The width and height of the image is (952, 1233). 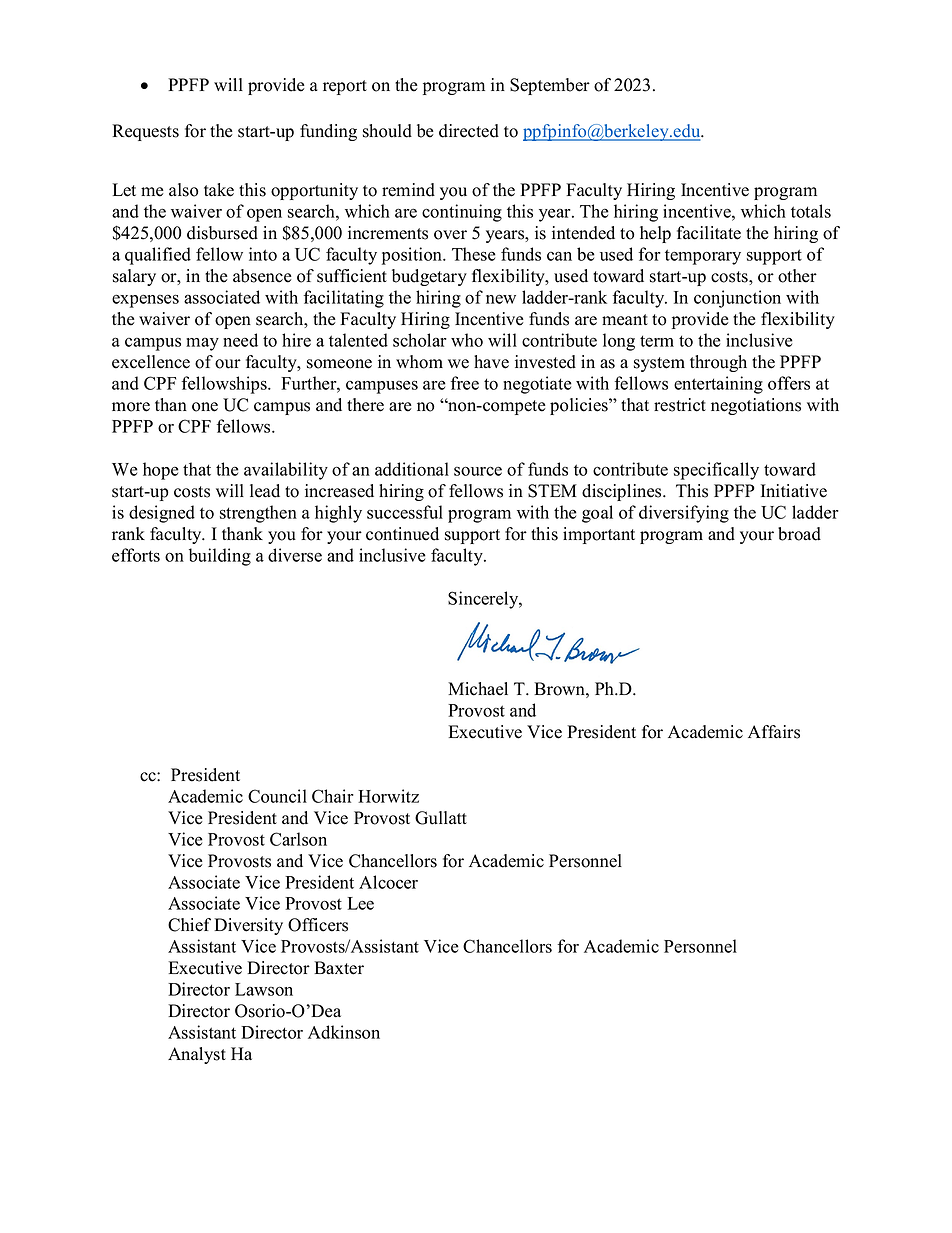 I want to click on totals, so click(x=811, y=211).
